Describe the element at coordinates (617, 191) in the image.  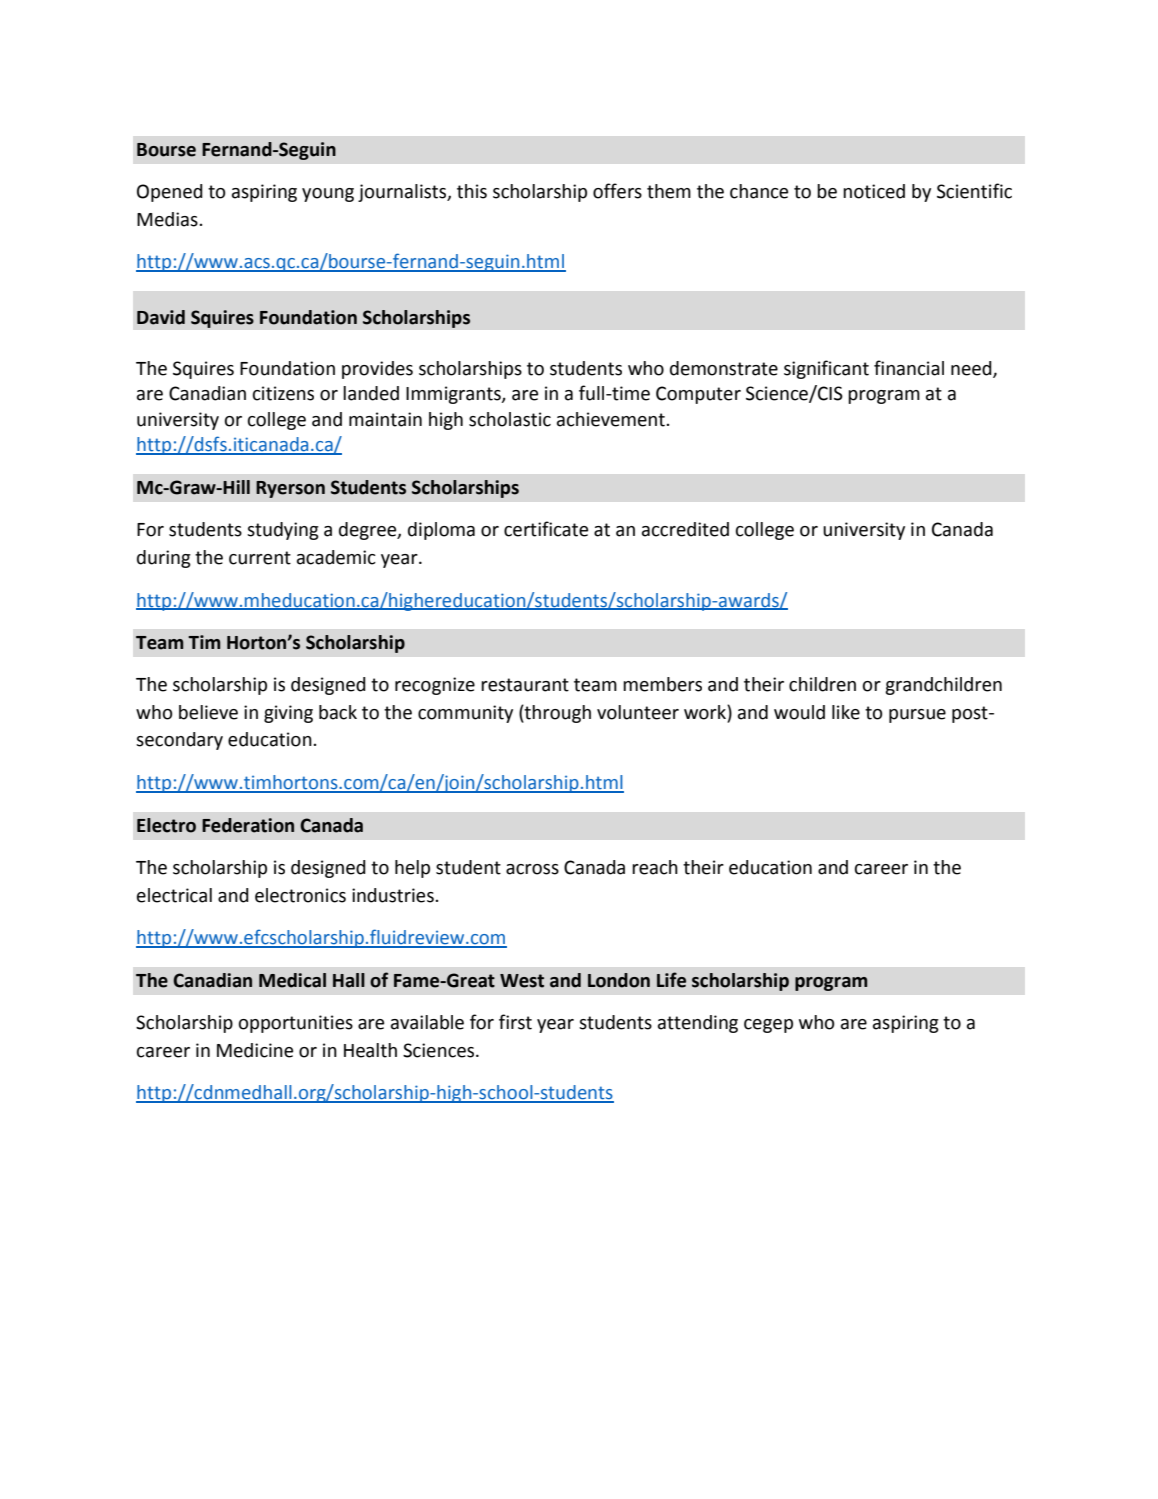
I see `offers` at that location.
